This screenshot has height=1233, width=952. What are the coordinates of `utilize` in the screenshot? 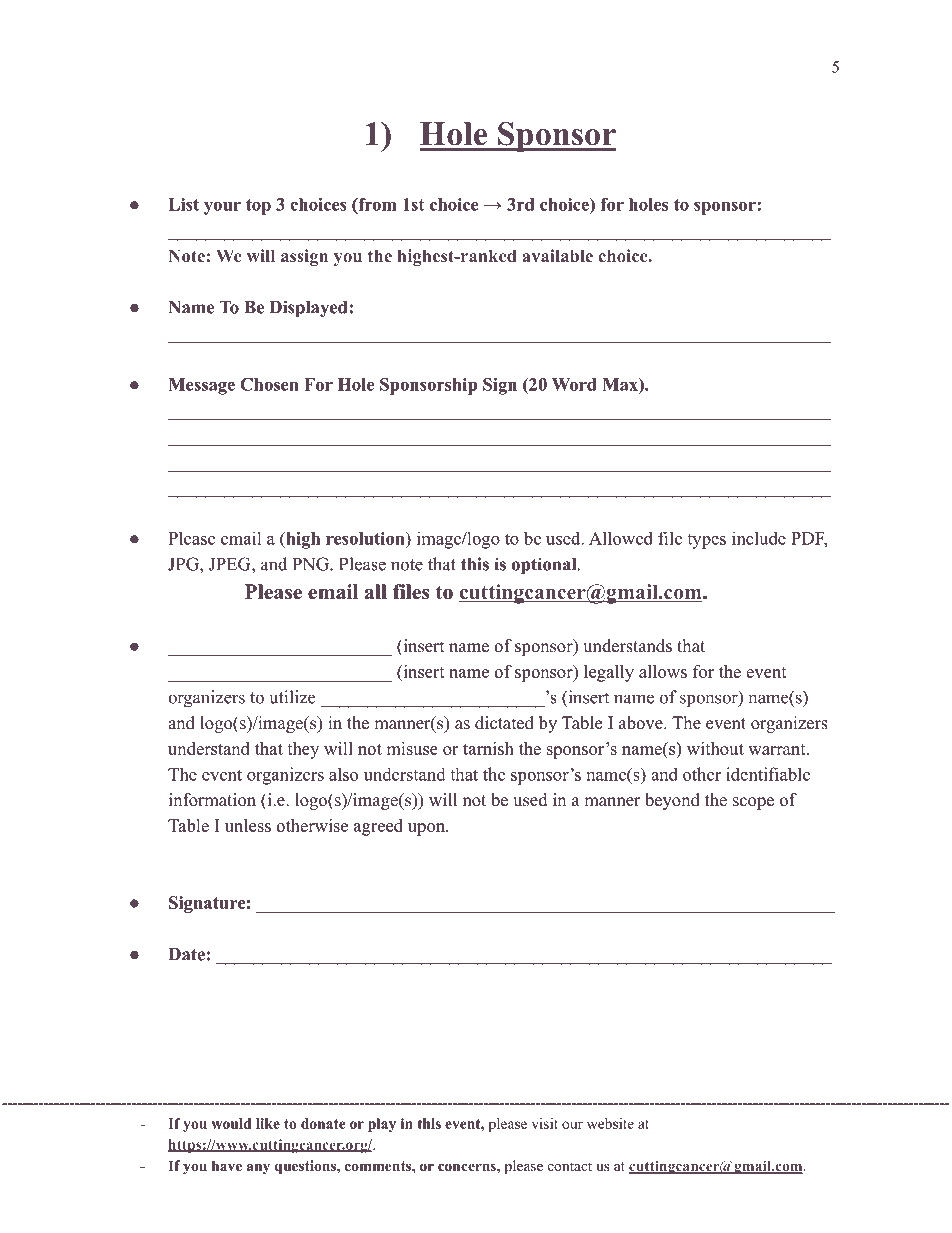 It's located at (292, 697).
